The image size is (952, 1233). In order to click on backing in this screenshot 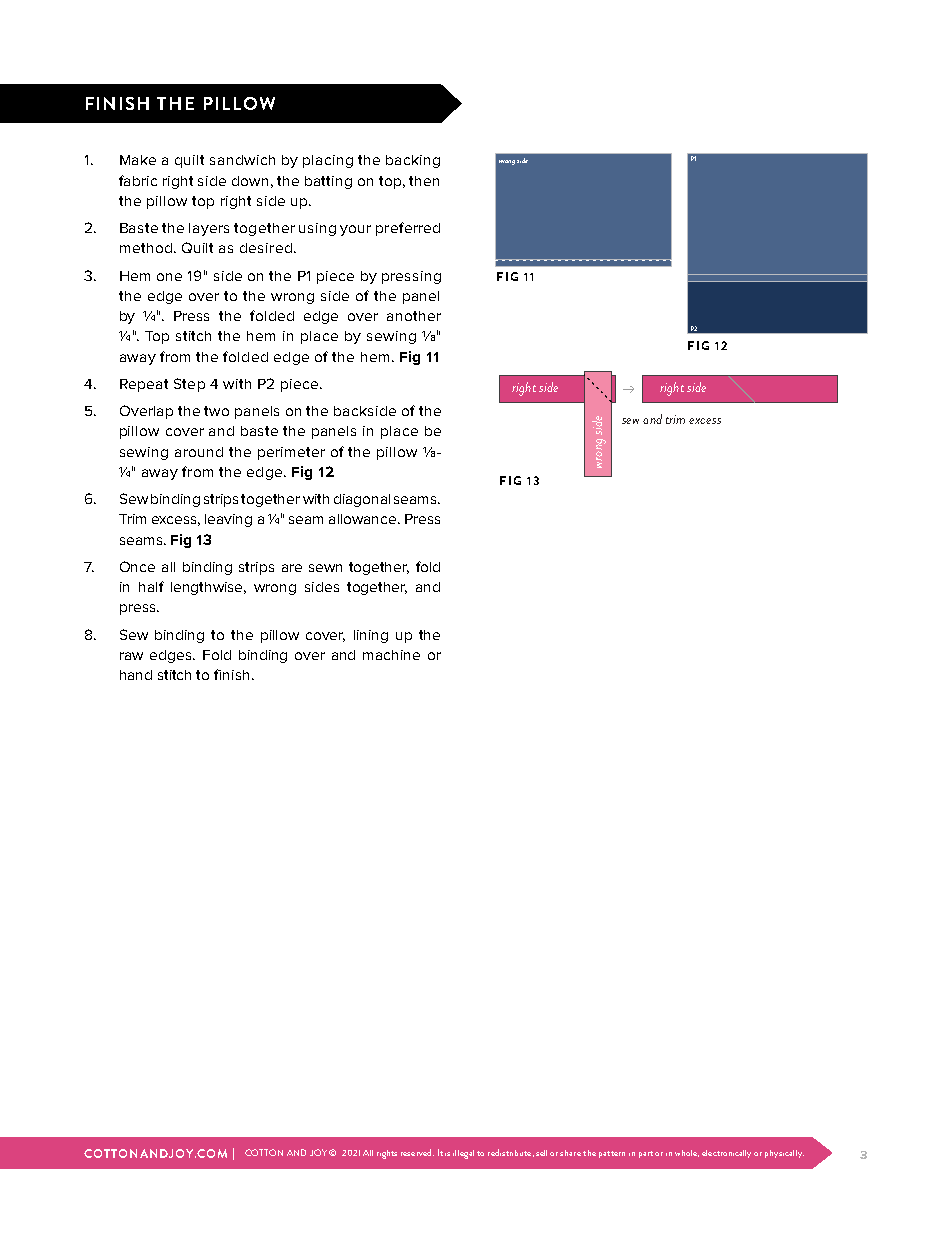, I will do `click(413, 161)`.
